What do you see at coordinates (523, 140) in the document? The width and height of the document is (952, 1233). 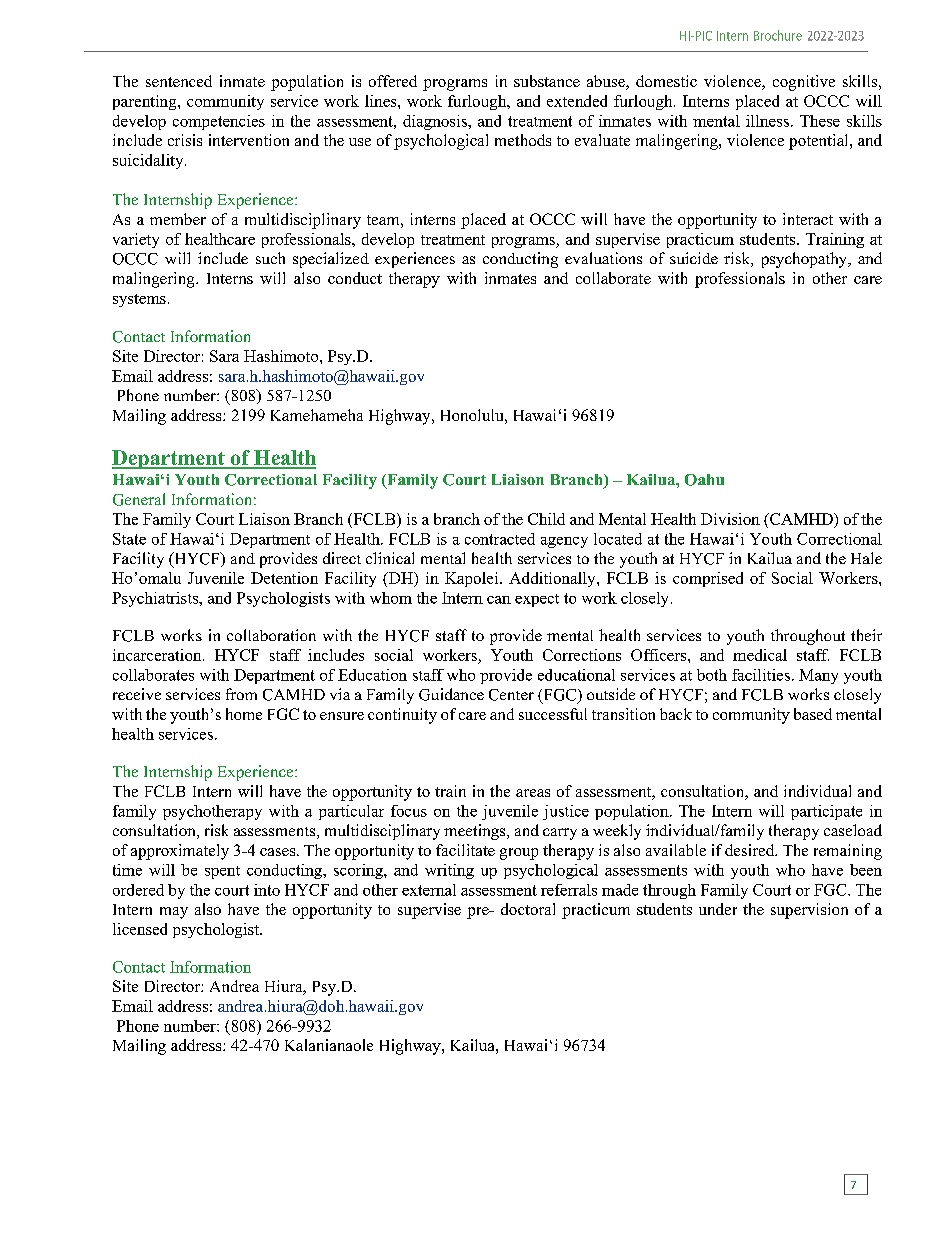 I see `methods` at bounding box center [523, 140].
